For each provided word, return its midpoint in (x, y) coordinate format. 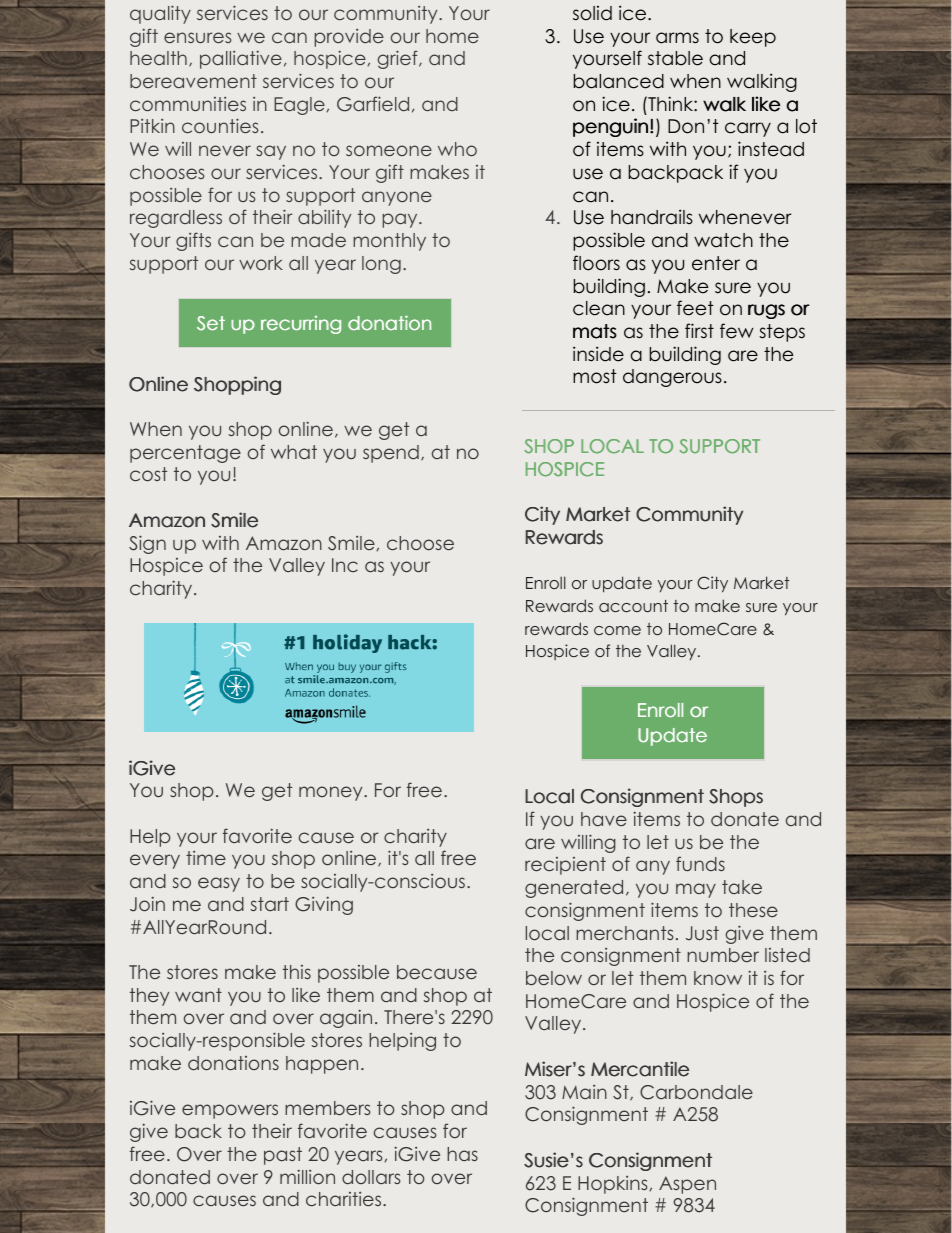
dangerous (672, 378)
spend (391, 454)
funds (700, 863)
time (206, 858)
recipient (565, 866)
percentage (185, 454)
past (283, 1156)
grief (398, 59)
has (462, 1154)
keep (753, 38)
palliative (241, 59)
